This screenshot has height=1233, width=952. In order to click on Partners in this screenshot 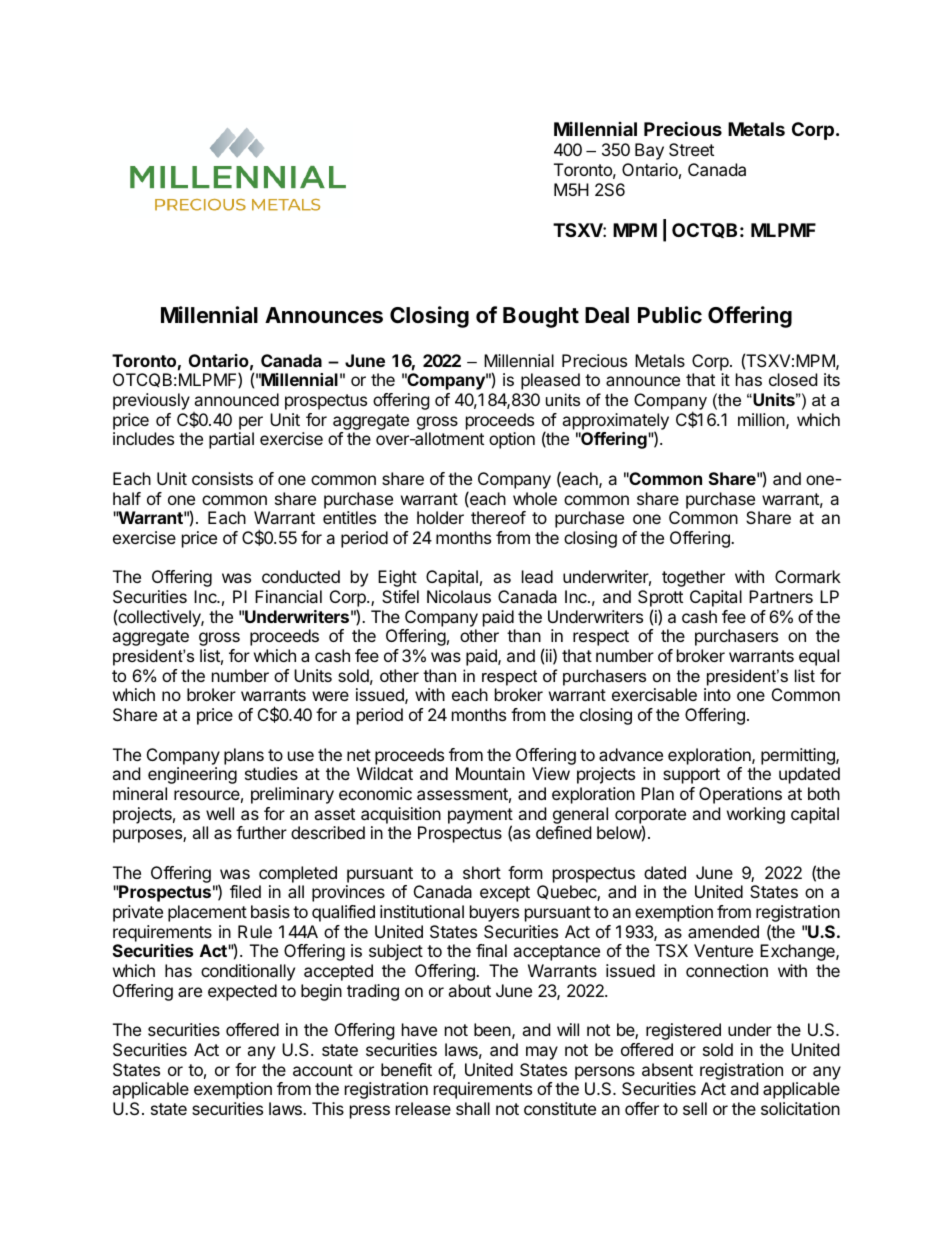, I will do `click(781, 596)`.
